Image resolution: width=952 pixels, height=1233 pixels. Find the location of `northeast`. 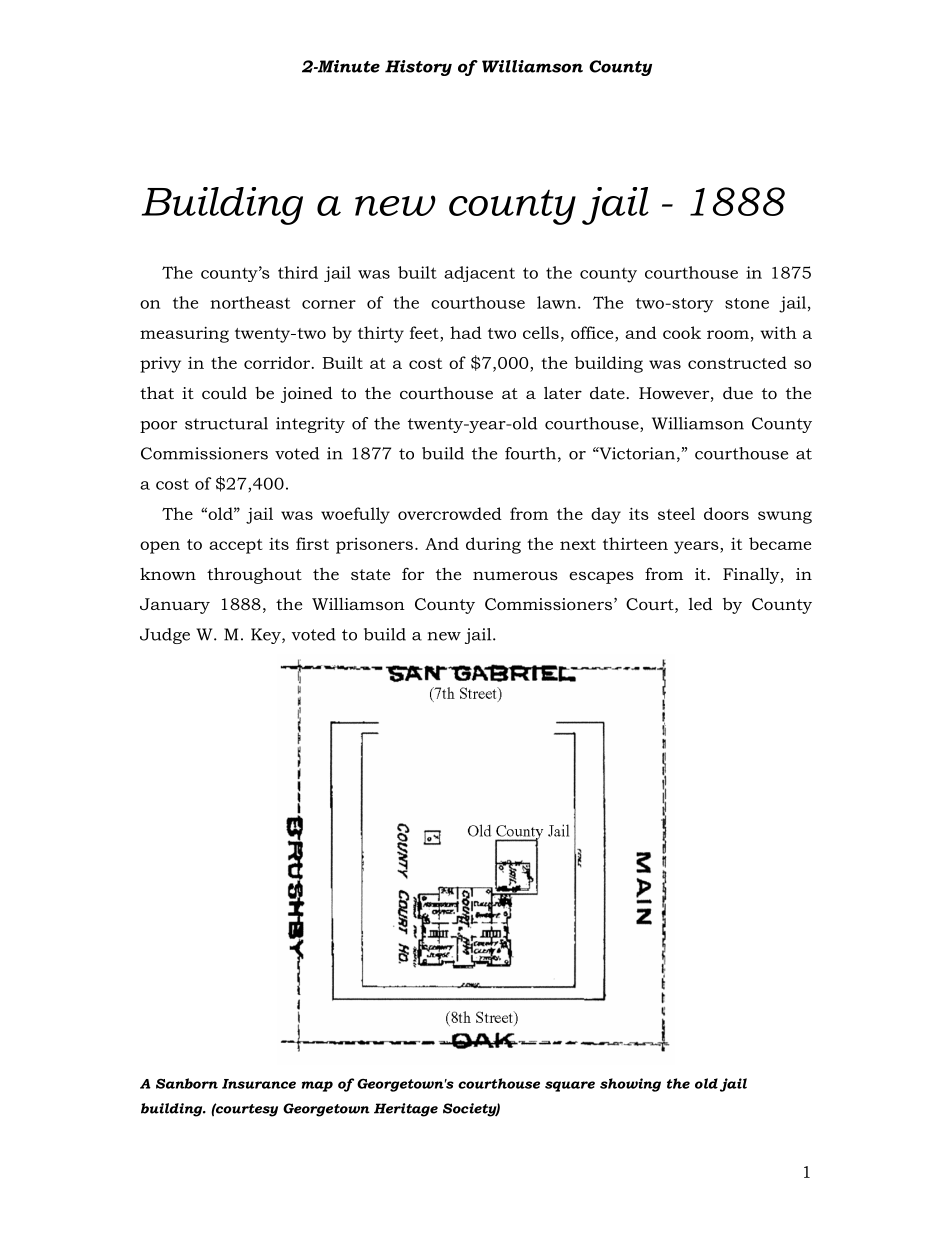

northeast is located at coordinates (250, 302).
